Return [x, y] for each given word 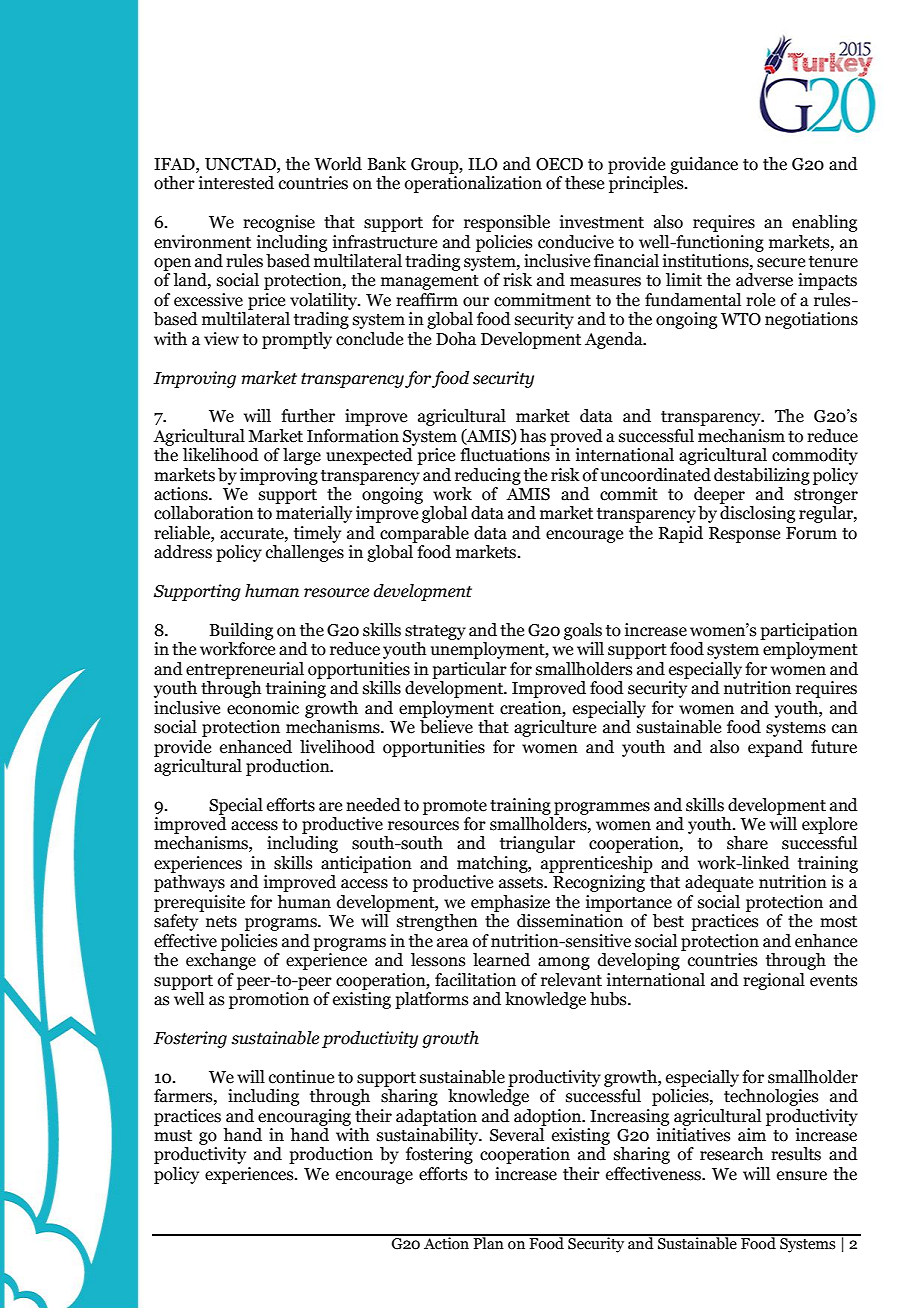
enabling [824, 223]
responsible [507, 223]
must [173, 1136]
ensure [802, 1176]
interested [236, 183]
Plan [488, 1242]
